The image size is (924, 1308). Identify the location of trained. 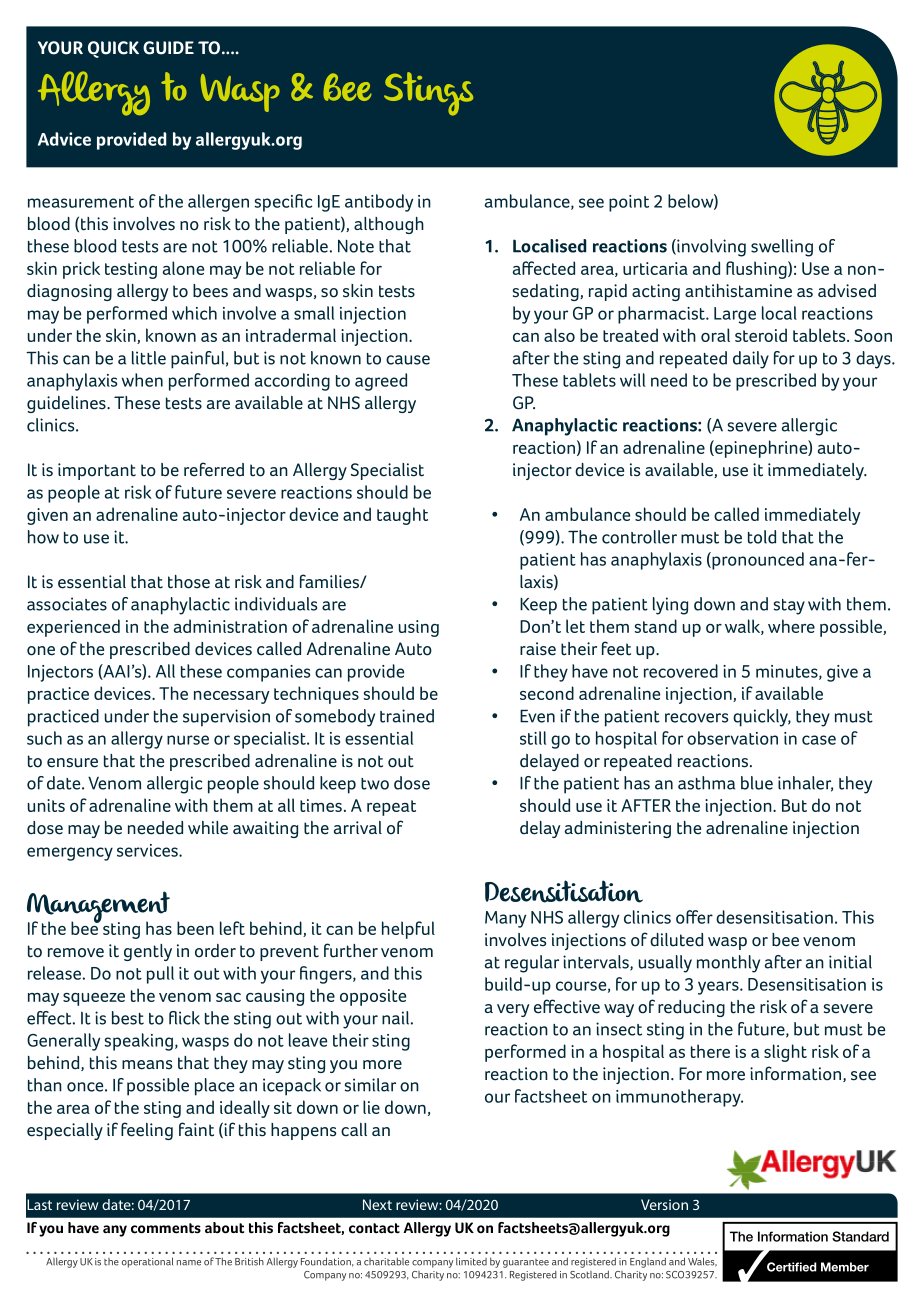
(407, 716).
